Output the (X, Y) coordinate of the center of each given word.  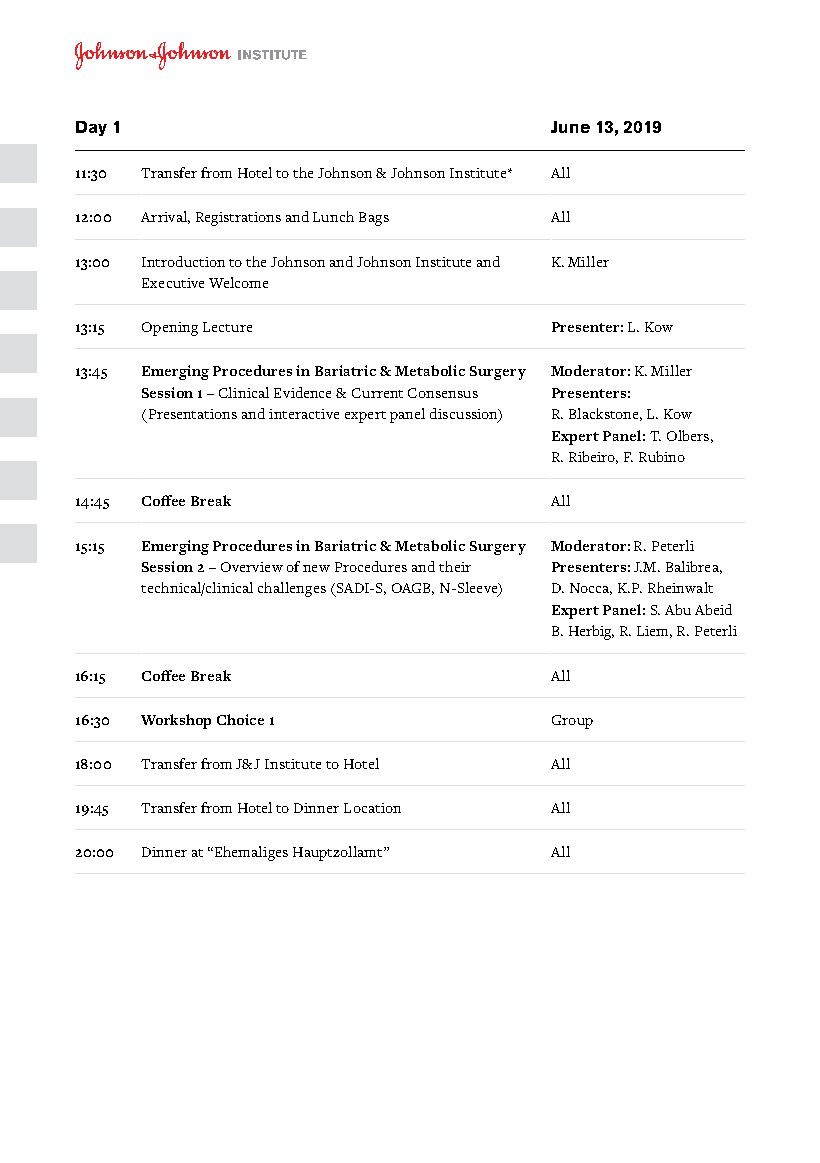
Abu (678, 609)
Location (372, 808)
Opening (170, 329)
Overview (252, 567)
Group (572, 722)
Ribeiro (593, 457)
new (316, 568)
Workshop (176, 721)
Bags (374, 219)
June (570, 127)
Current (377, 393)
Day (91, 128)
